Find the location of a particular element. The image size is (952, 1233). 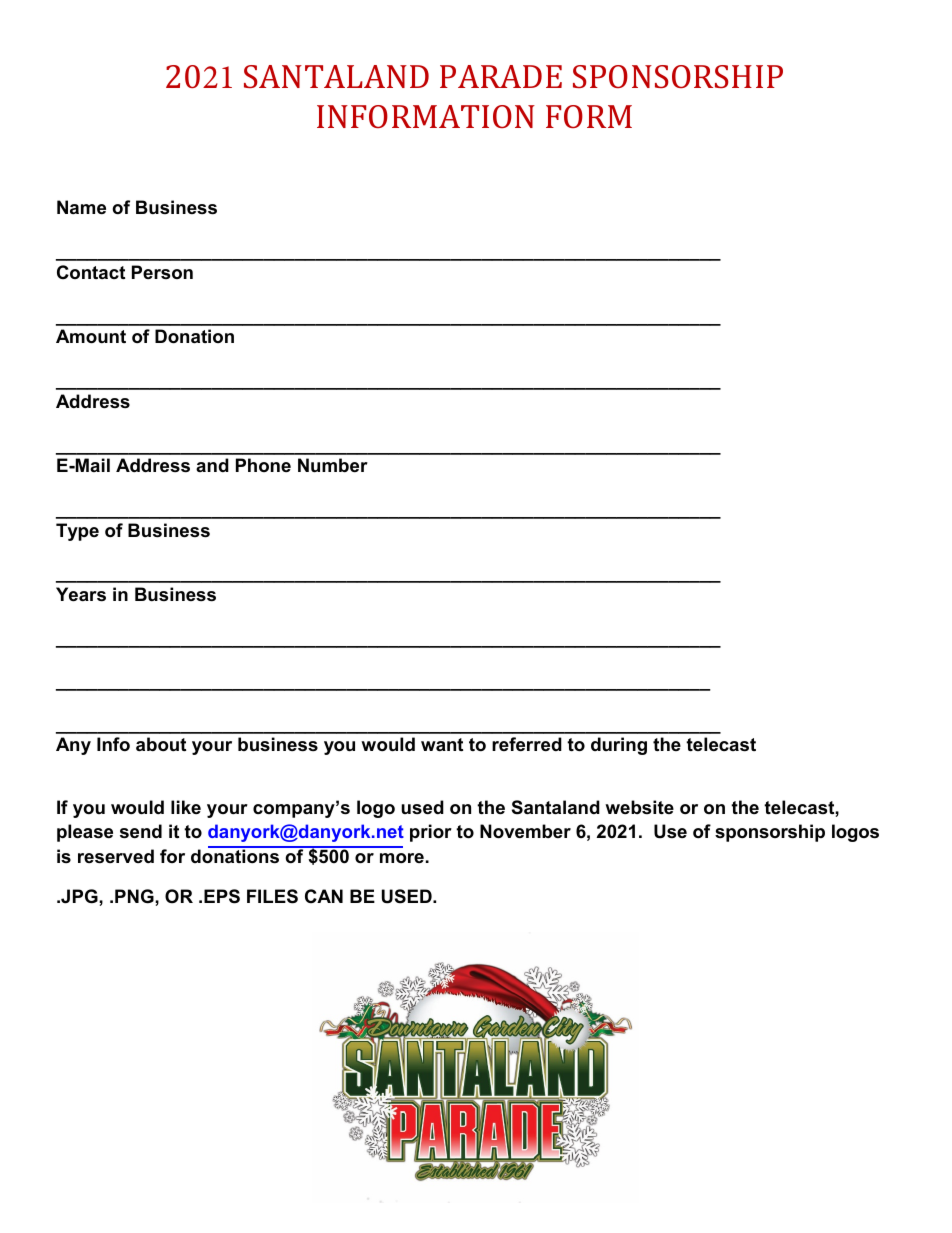

November is located at coordinates (525, 831).
